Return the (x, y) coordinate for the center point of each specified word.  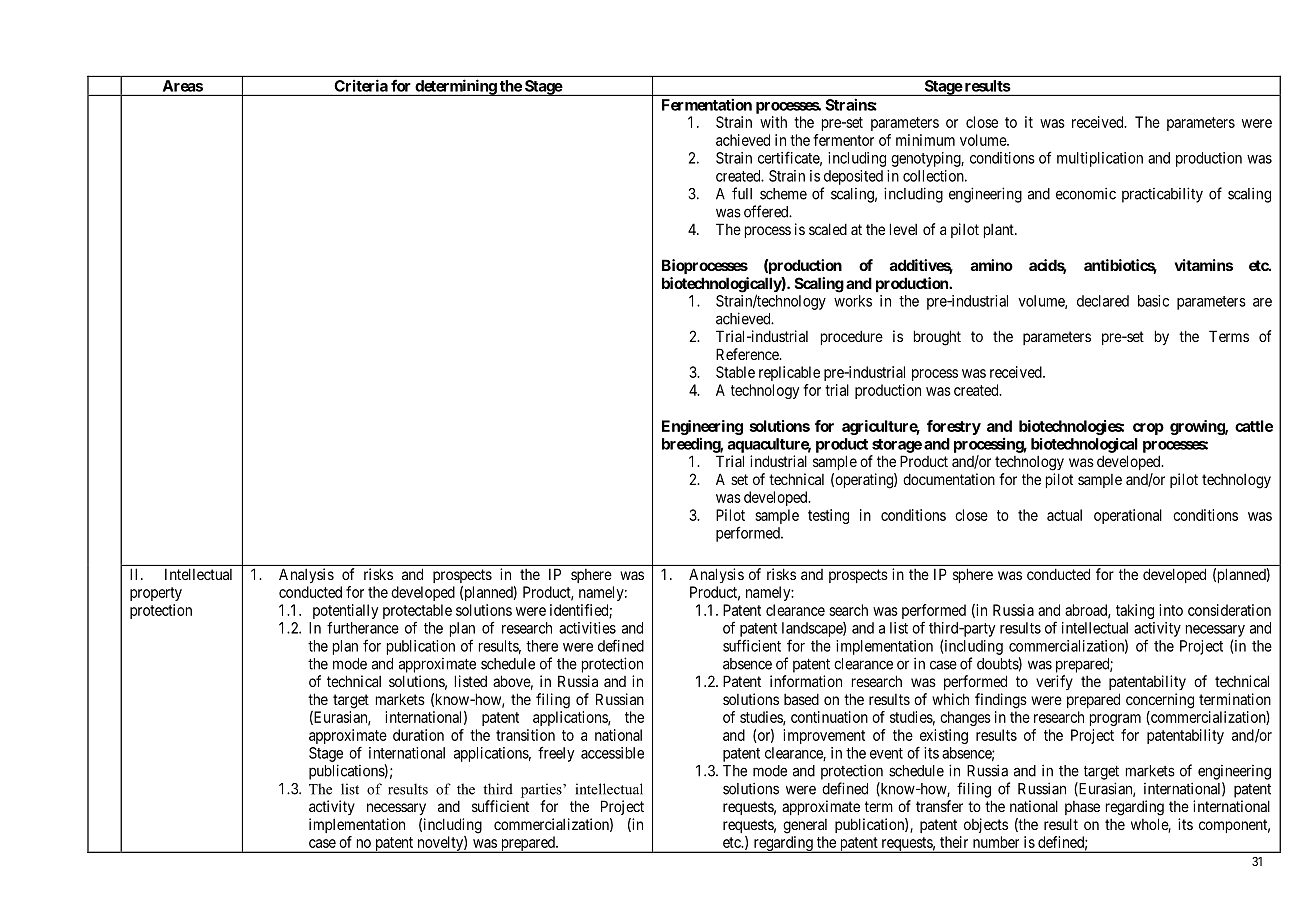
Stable (735, 372)
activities (587, 628)
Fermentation (707, 104)
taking (1135, 611)
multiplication (1100, 159)
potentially (345, 611)
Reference (748, 354)
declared (1103, 301)
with (773, 122)
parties (542, 790)
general (805, 826)
